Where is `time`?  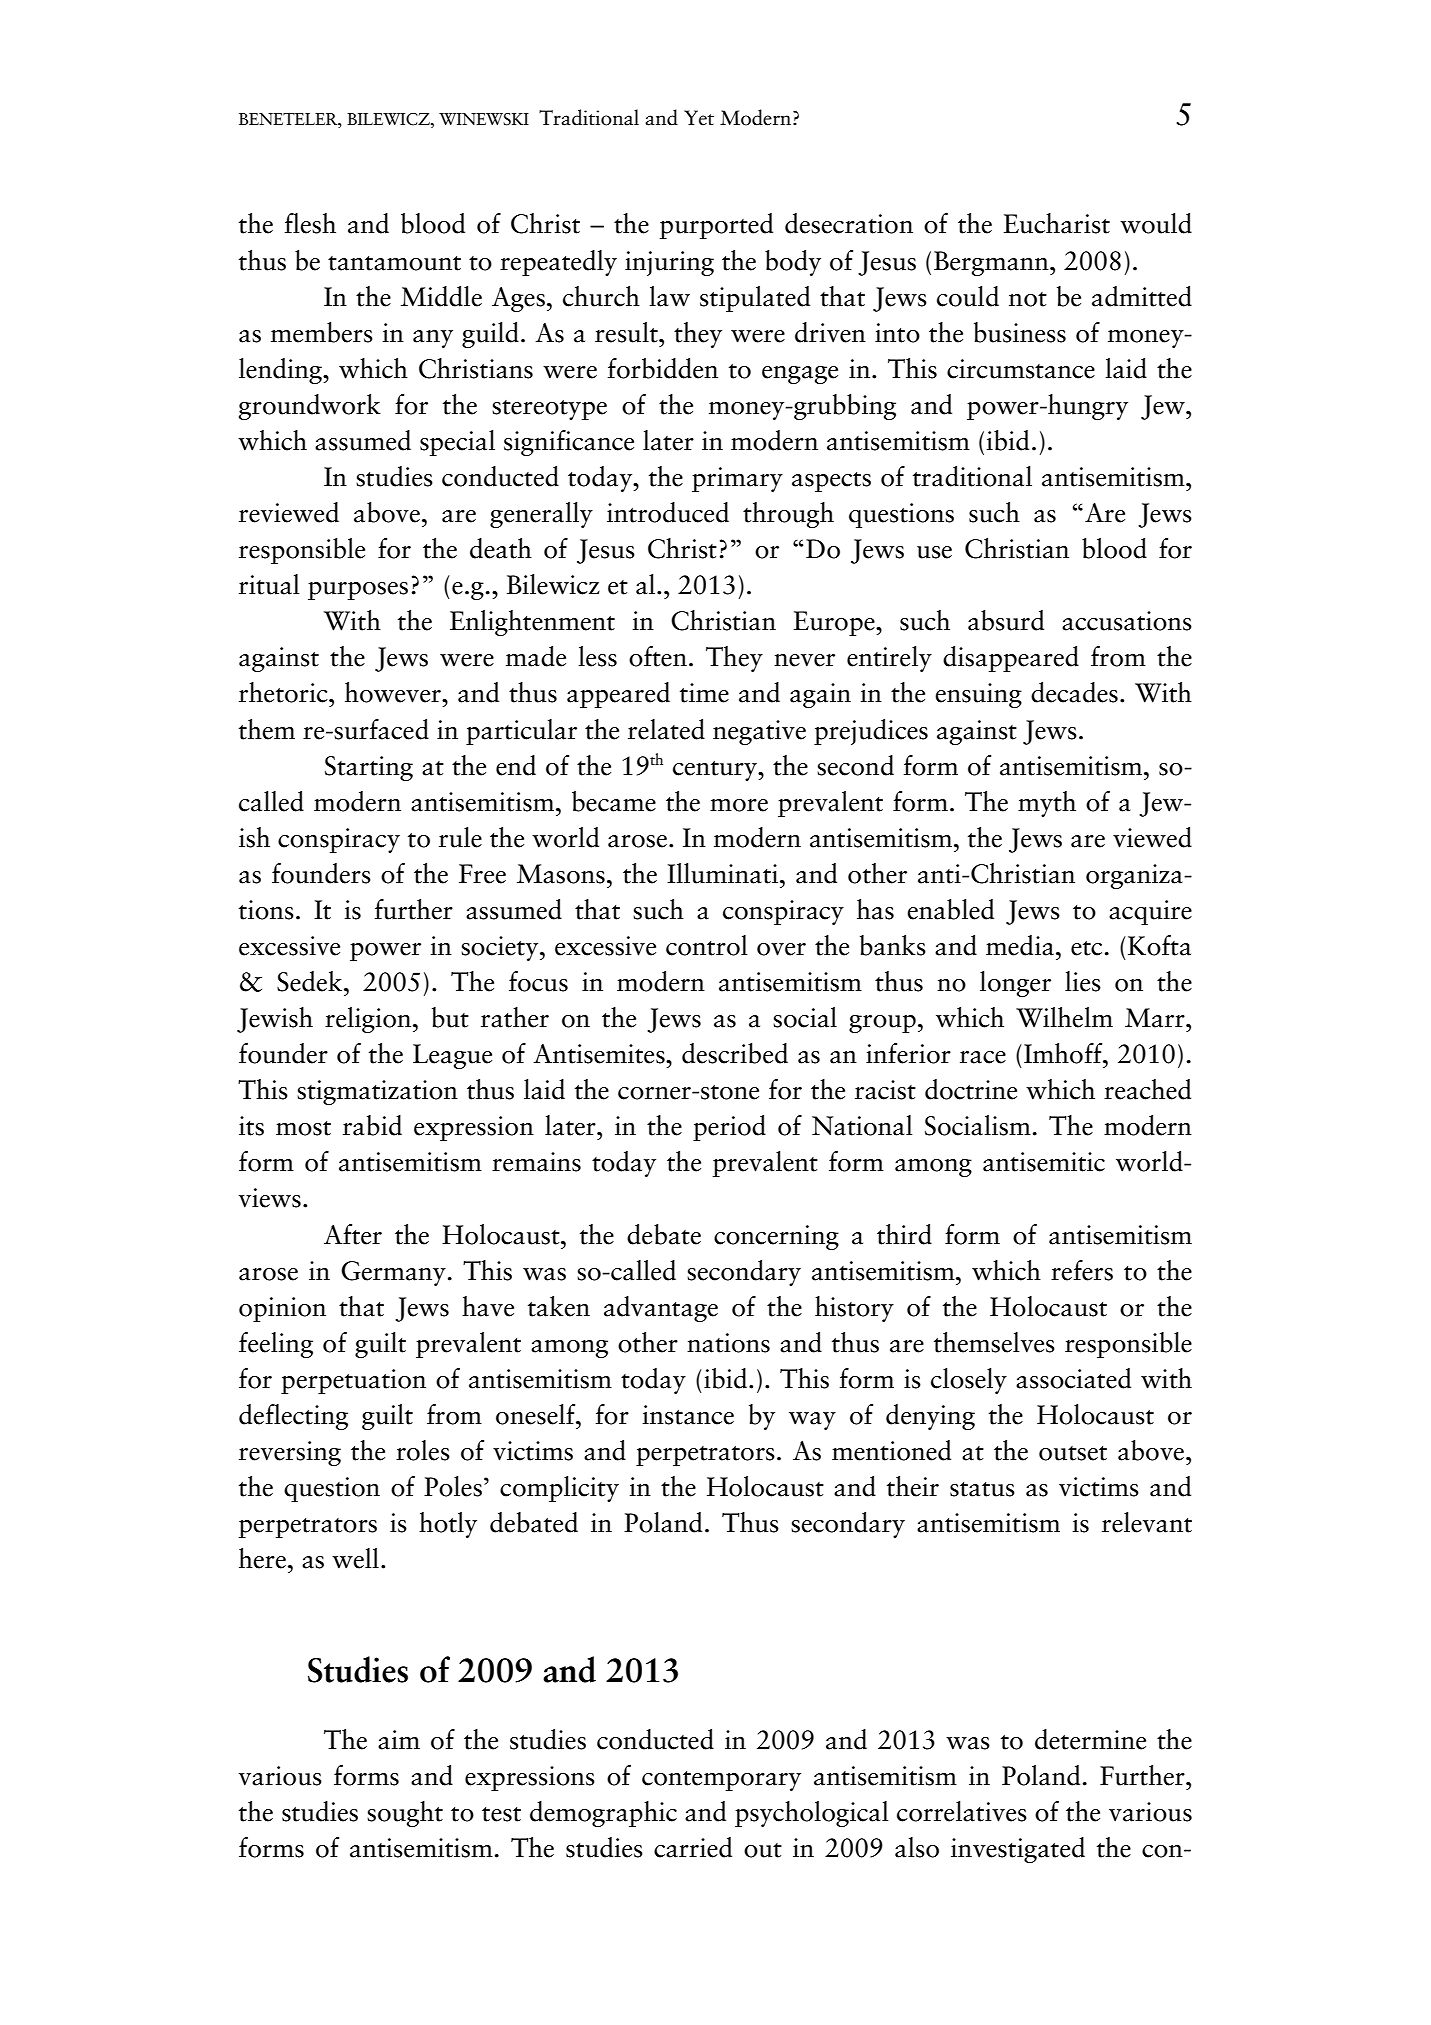
time is located at coordinates (704, 693).
